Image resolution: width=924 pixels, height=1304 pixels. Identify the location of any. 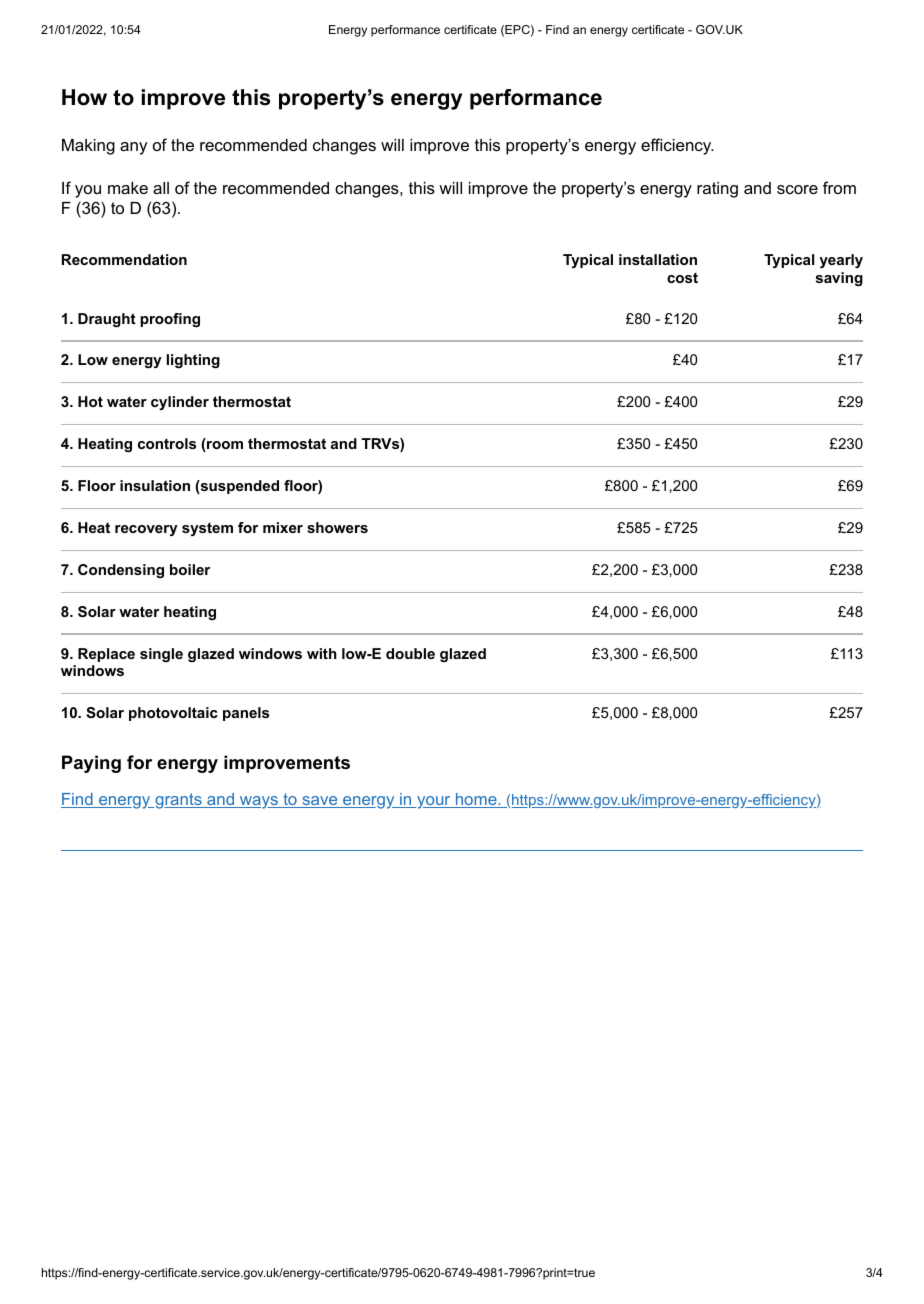
(133, 148).
